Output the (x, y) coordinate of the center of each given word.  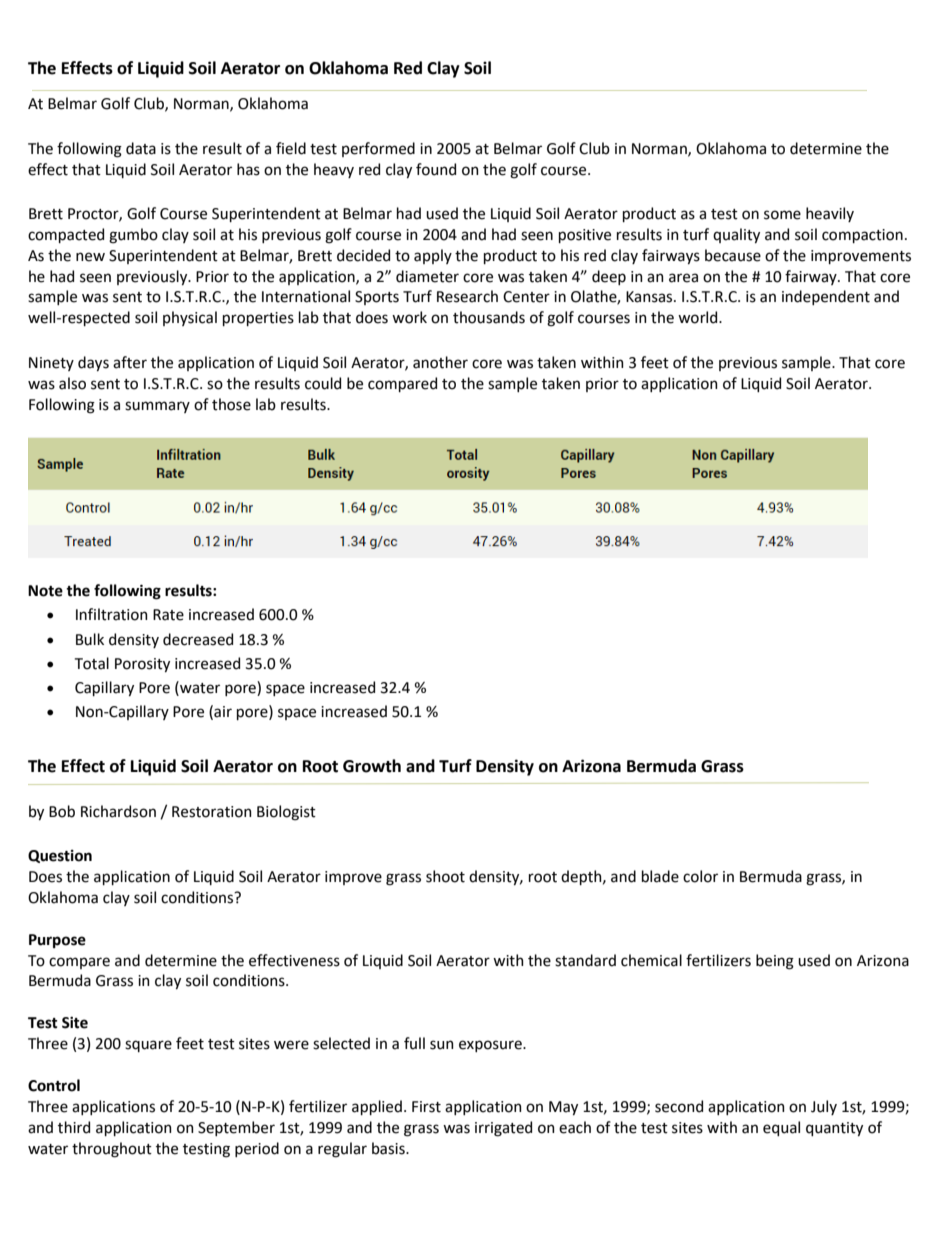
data (141, 148)
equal (781, 1128)
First (426, 1107)
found (436, 169)
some (782, 215)
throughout (112, 1150)
